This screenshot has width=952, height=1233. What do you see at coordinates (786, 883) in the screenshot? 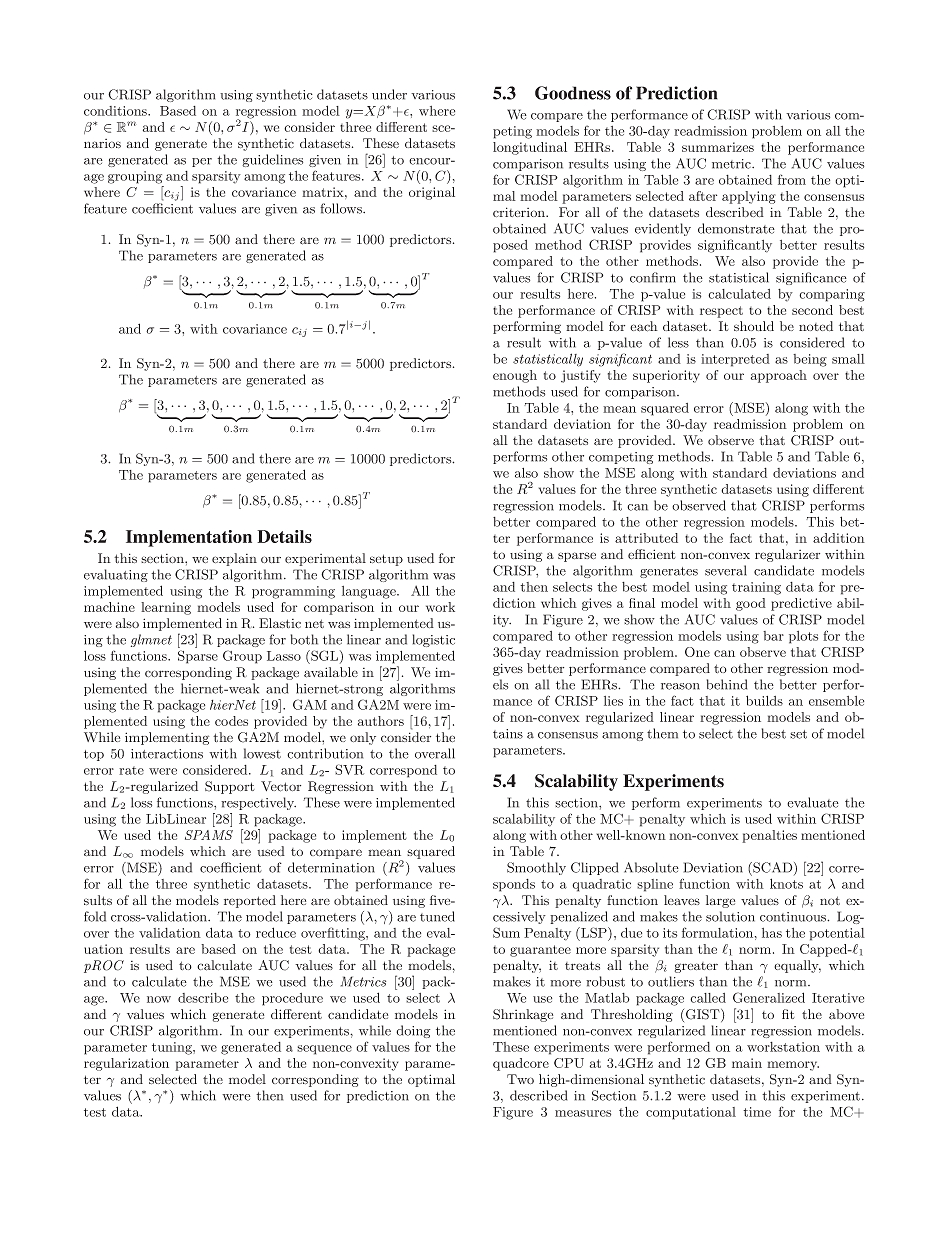
I see `knots` at bounding box center [786, 883].
